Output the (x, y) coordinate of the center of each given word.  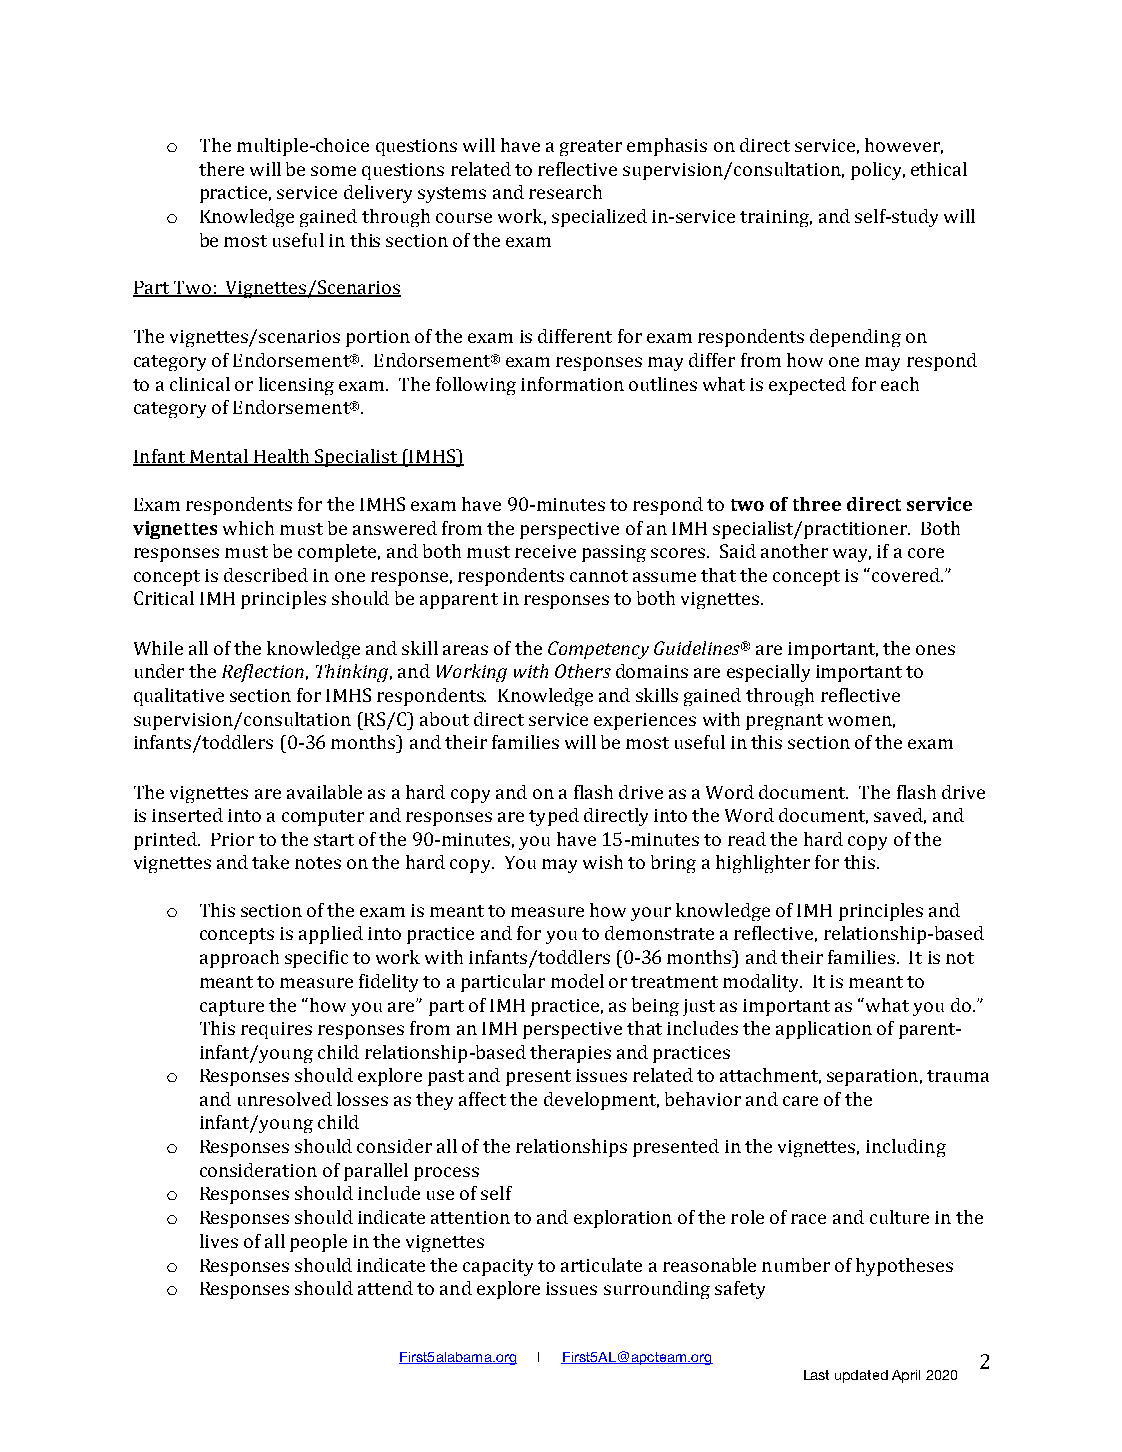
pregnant (784, 722)
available (324, 792)
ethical (939, 169)
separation (872, 1077)
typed (554, 817)
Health (282, 457)
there (221, 169)
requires (276, 1030)
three (817, 504)
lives (219, 1241)
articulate (601, 1265)
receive (545, 551)
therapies (570, 1054)
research (565, 192)
